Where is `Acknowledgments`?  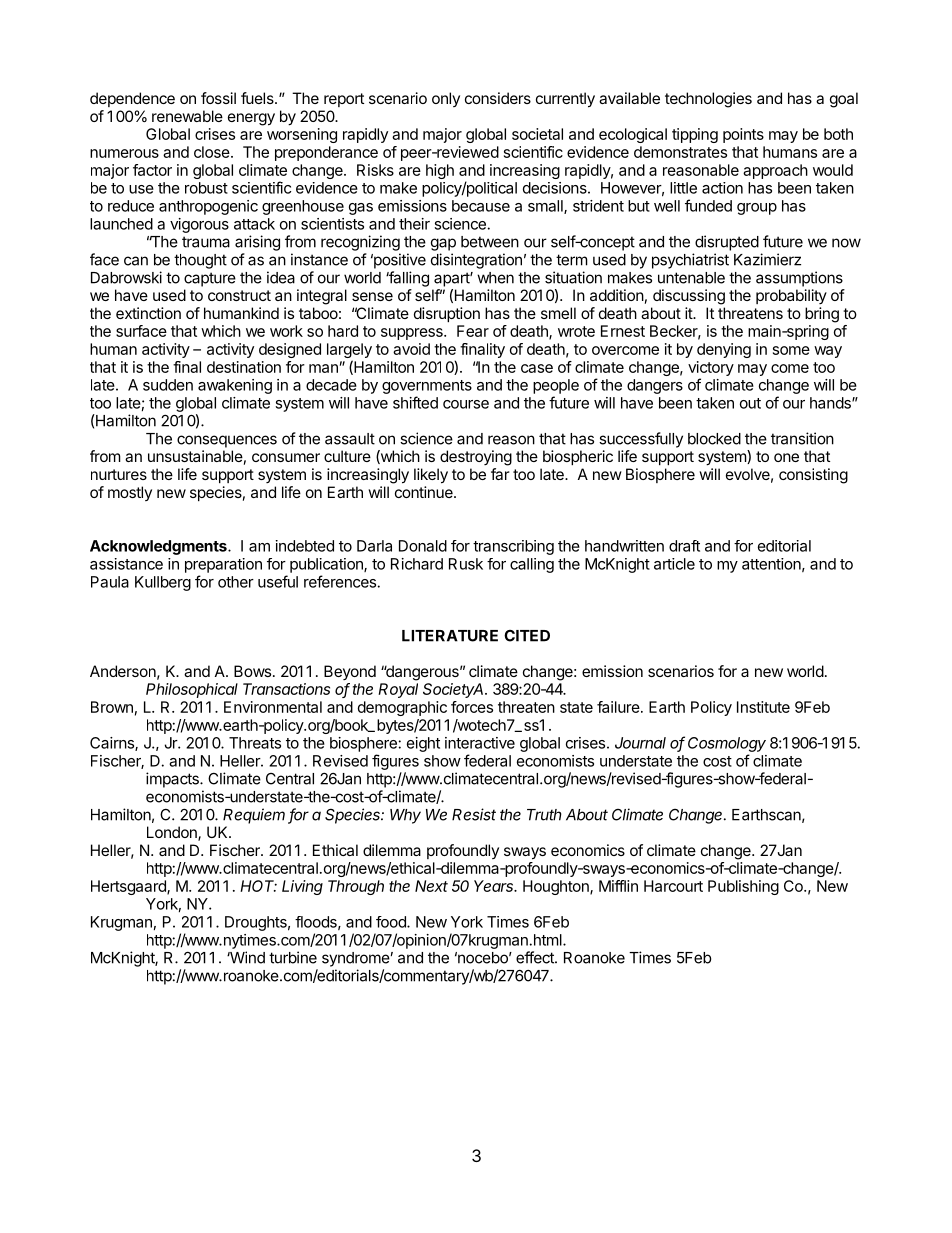
Acknowledgments is located at coordinates (159, 547).
